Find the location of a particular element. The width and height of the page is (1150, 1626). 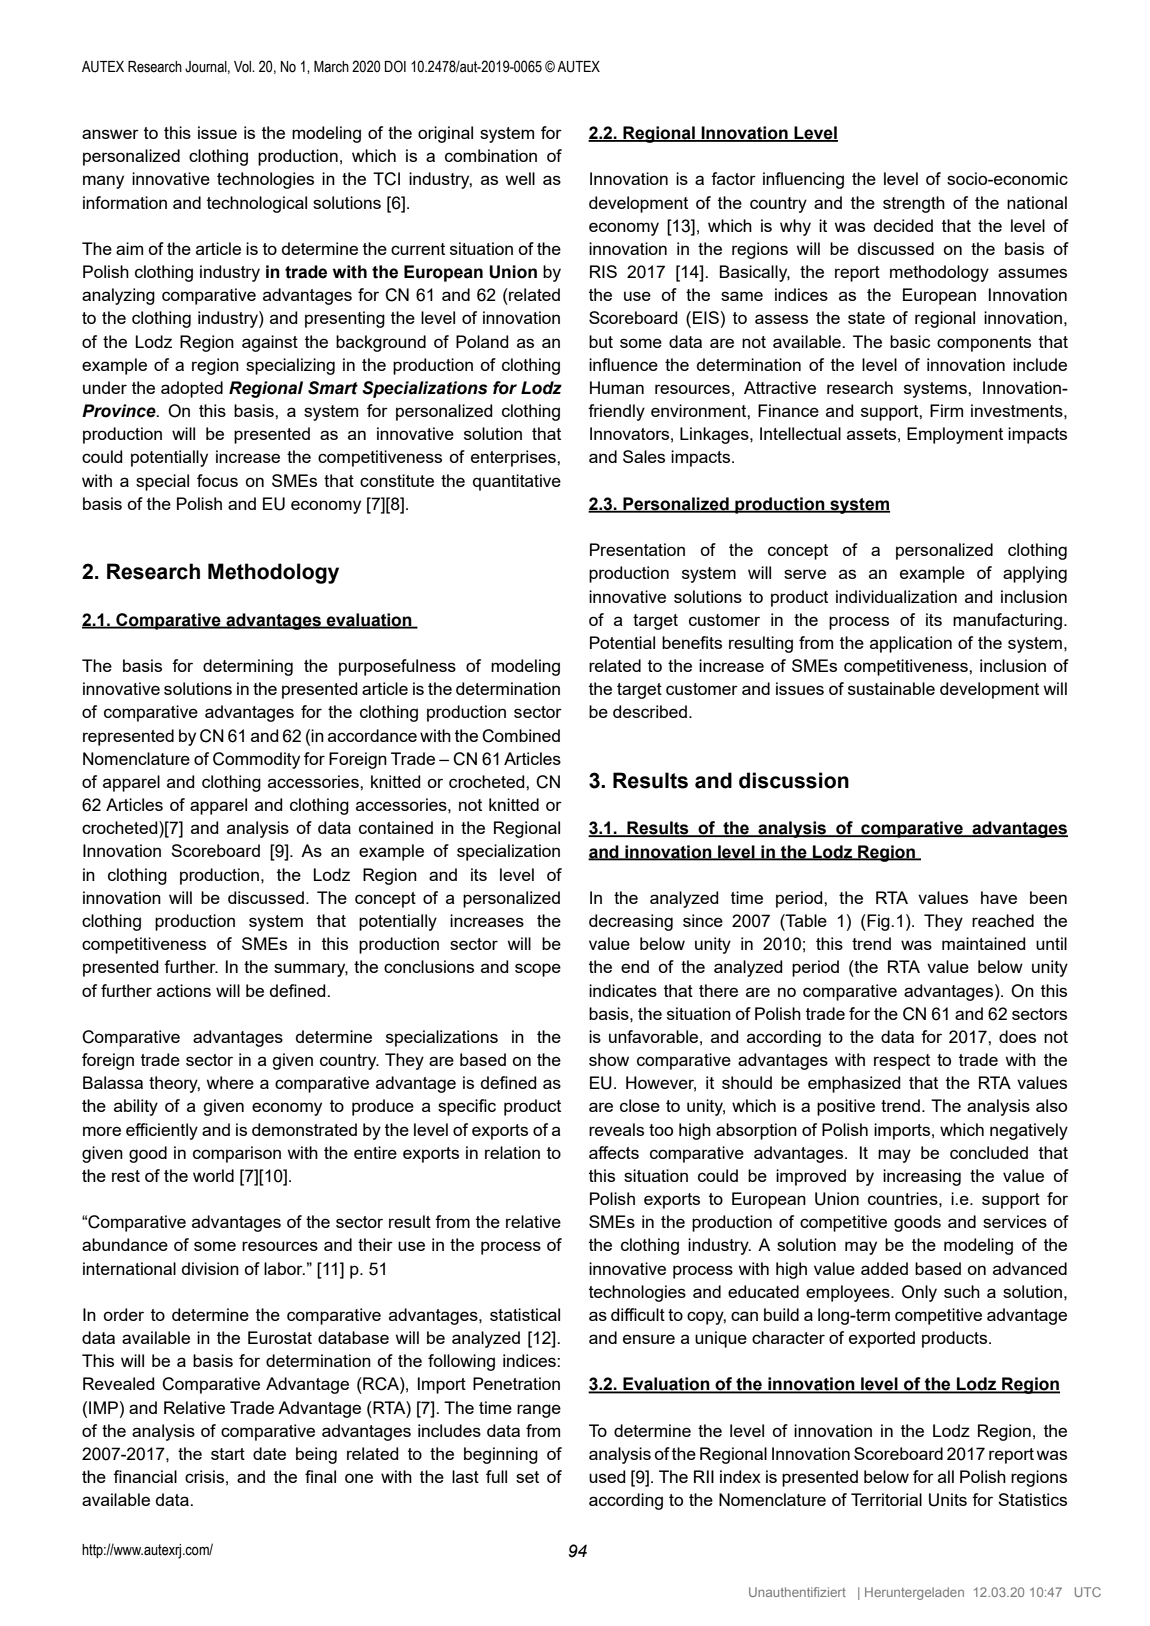

financial is located at coordinates (145, 1476).
